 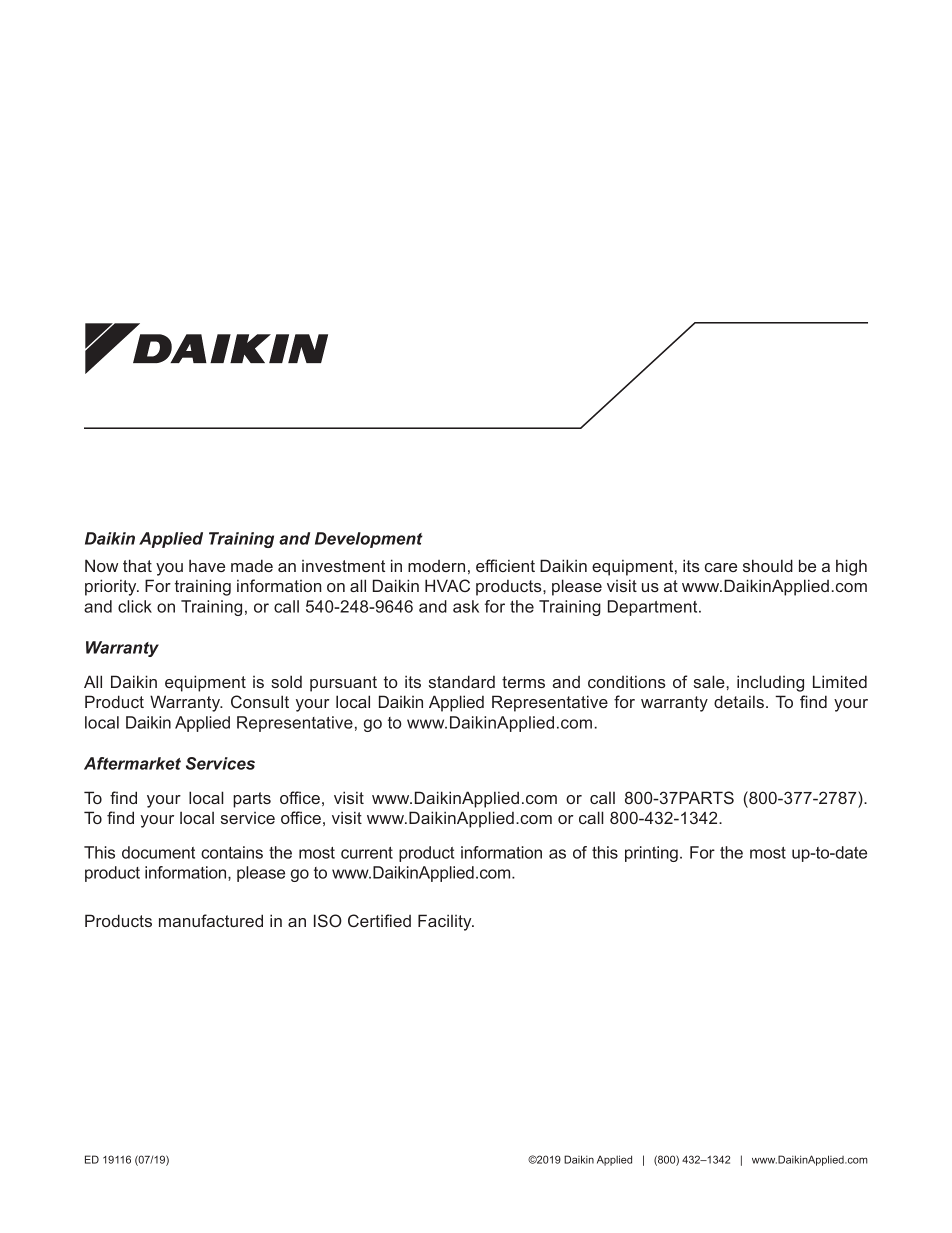 I want to click on standard, so click(x=462, y=681).
